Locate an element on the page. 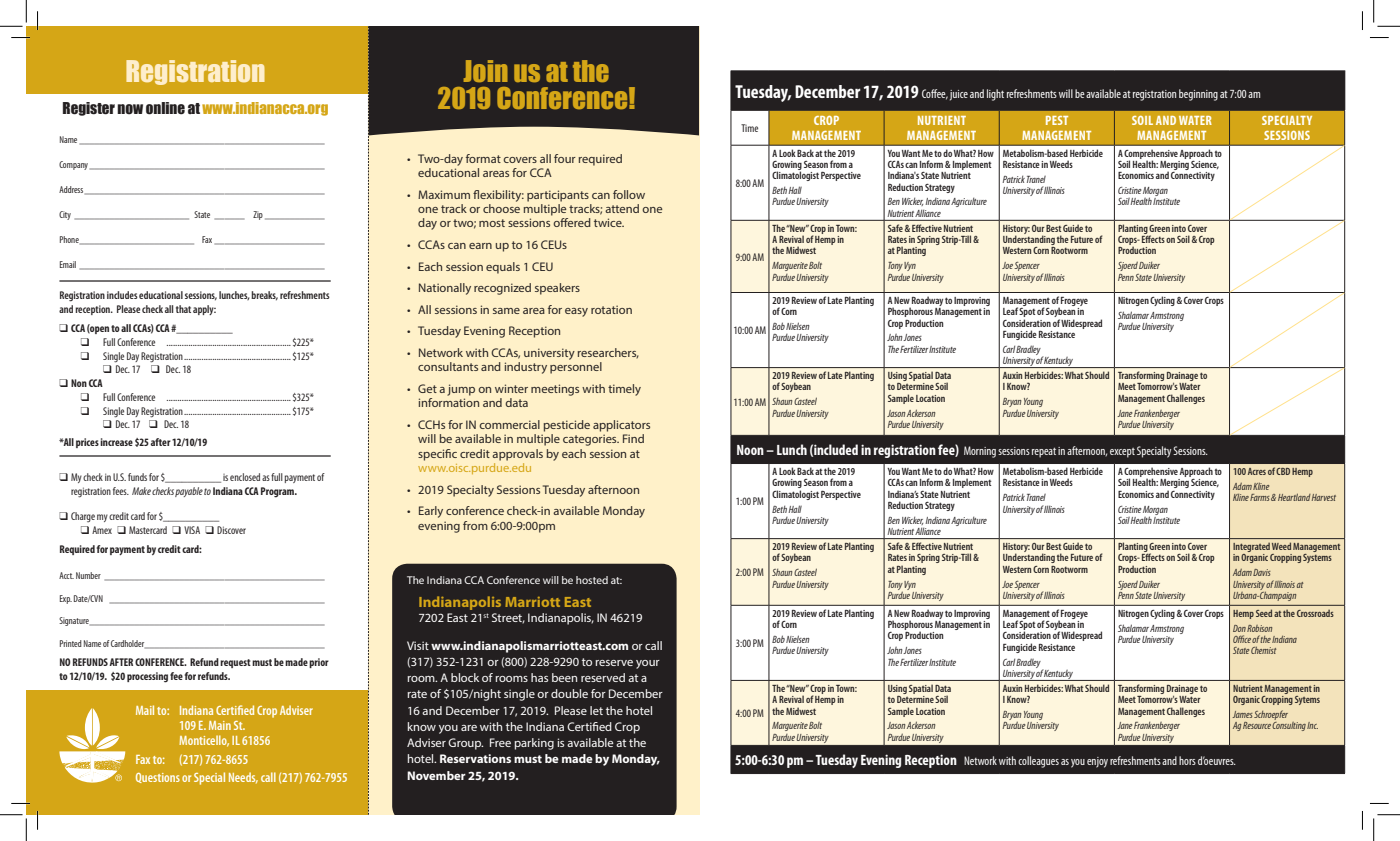 This image has width=1400, height=841. Needs is located at coordinates (243, 778).
